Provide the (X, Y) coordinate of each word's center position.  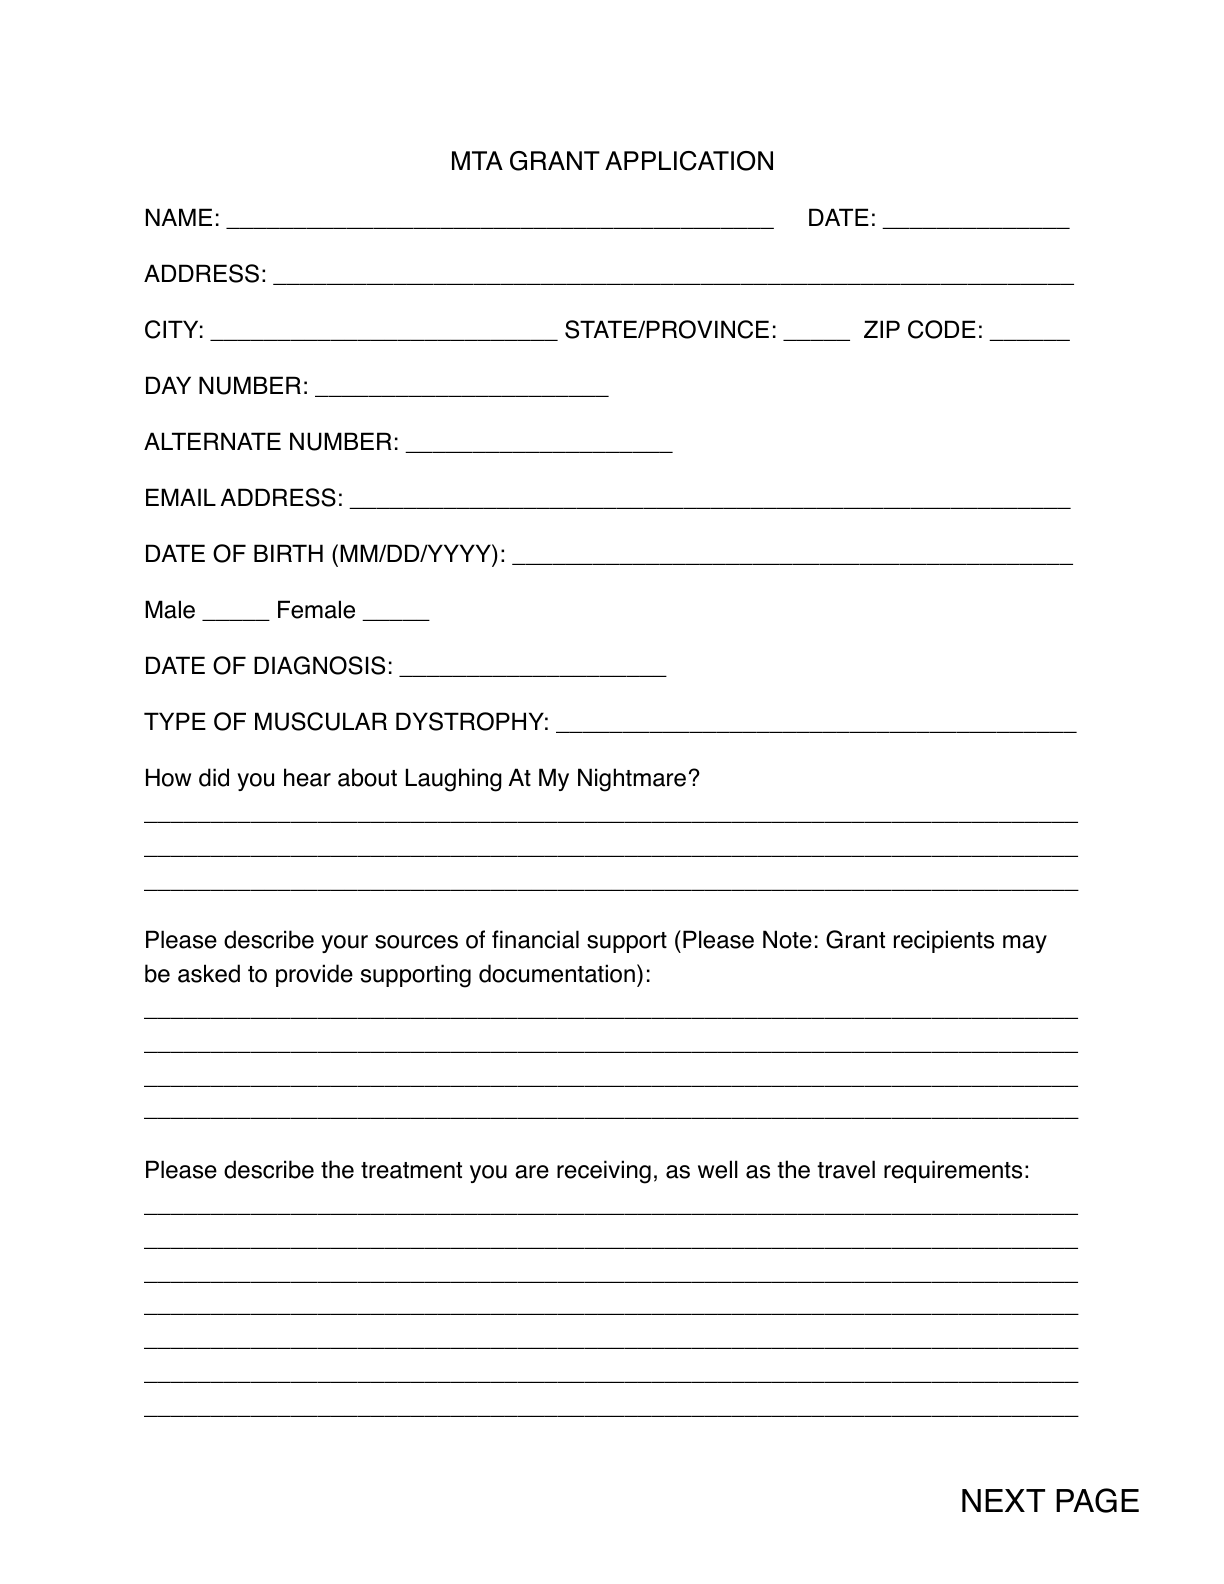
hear (307, 777)
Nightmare (632, 780)
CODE (942, 329)
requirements (953, 1171)
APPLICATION (689, 161)
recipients (944, 941)
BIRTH (288, 553)
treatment (411, 1170)
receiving (604, 1172)
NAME (179, 217)
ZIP (882, 329)
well (718, 1169)
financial (535, 939)
